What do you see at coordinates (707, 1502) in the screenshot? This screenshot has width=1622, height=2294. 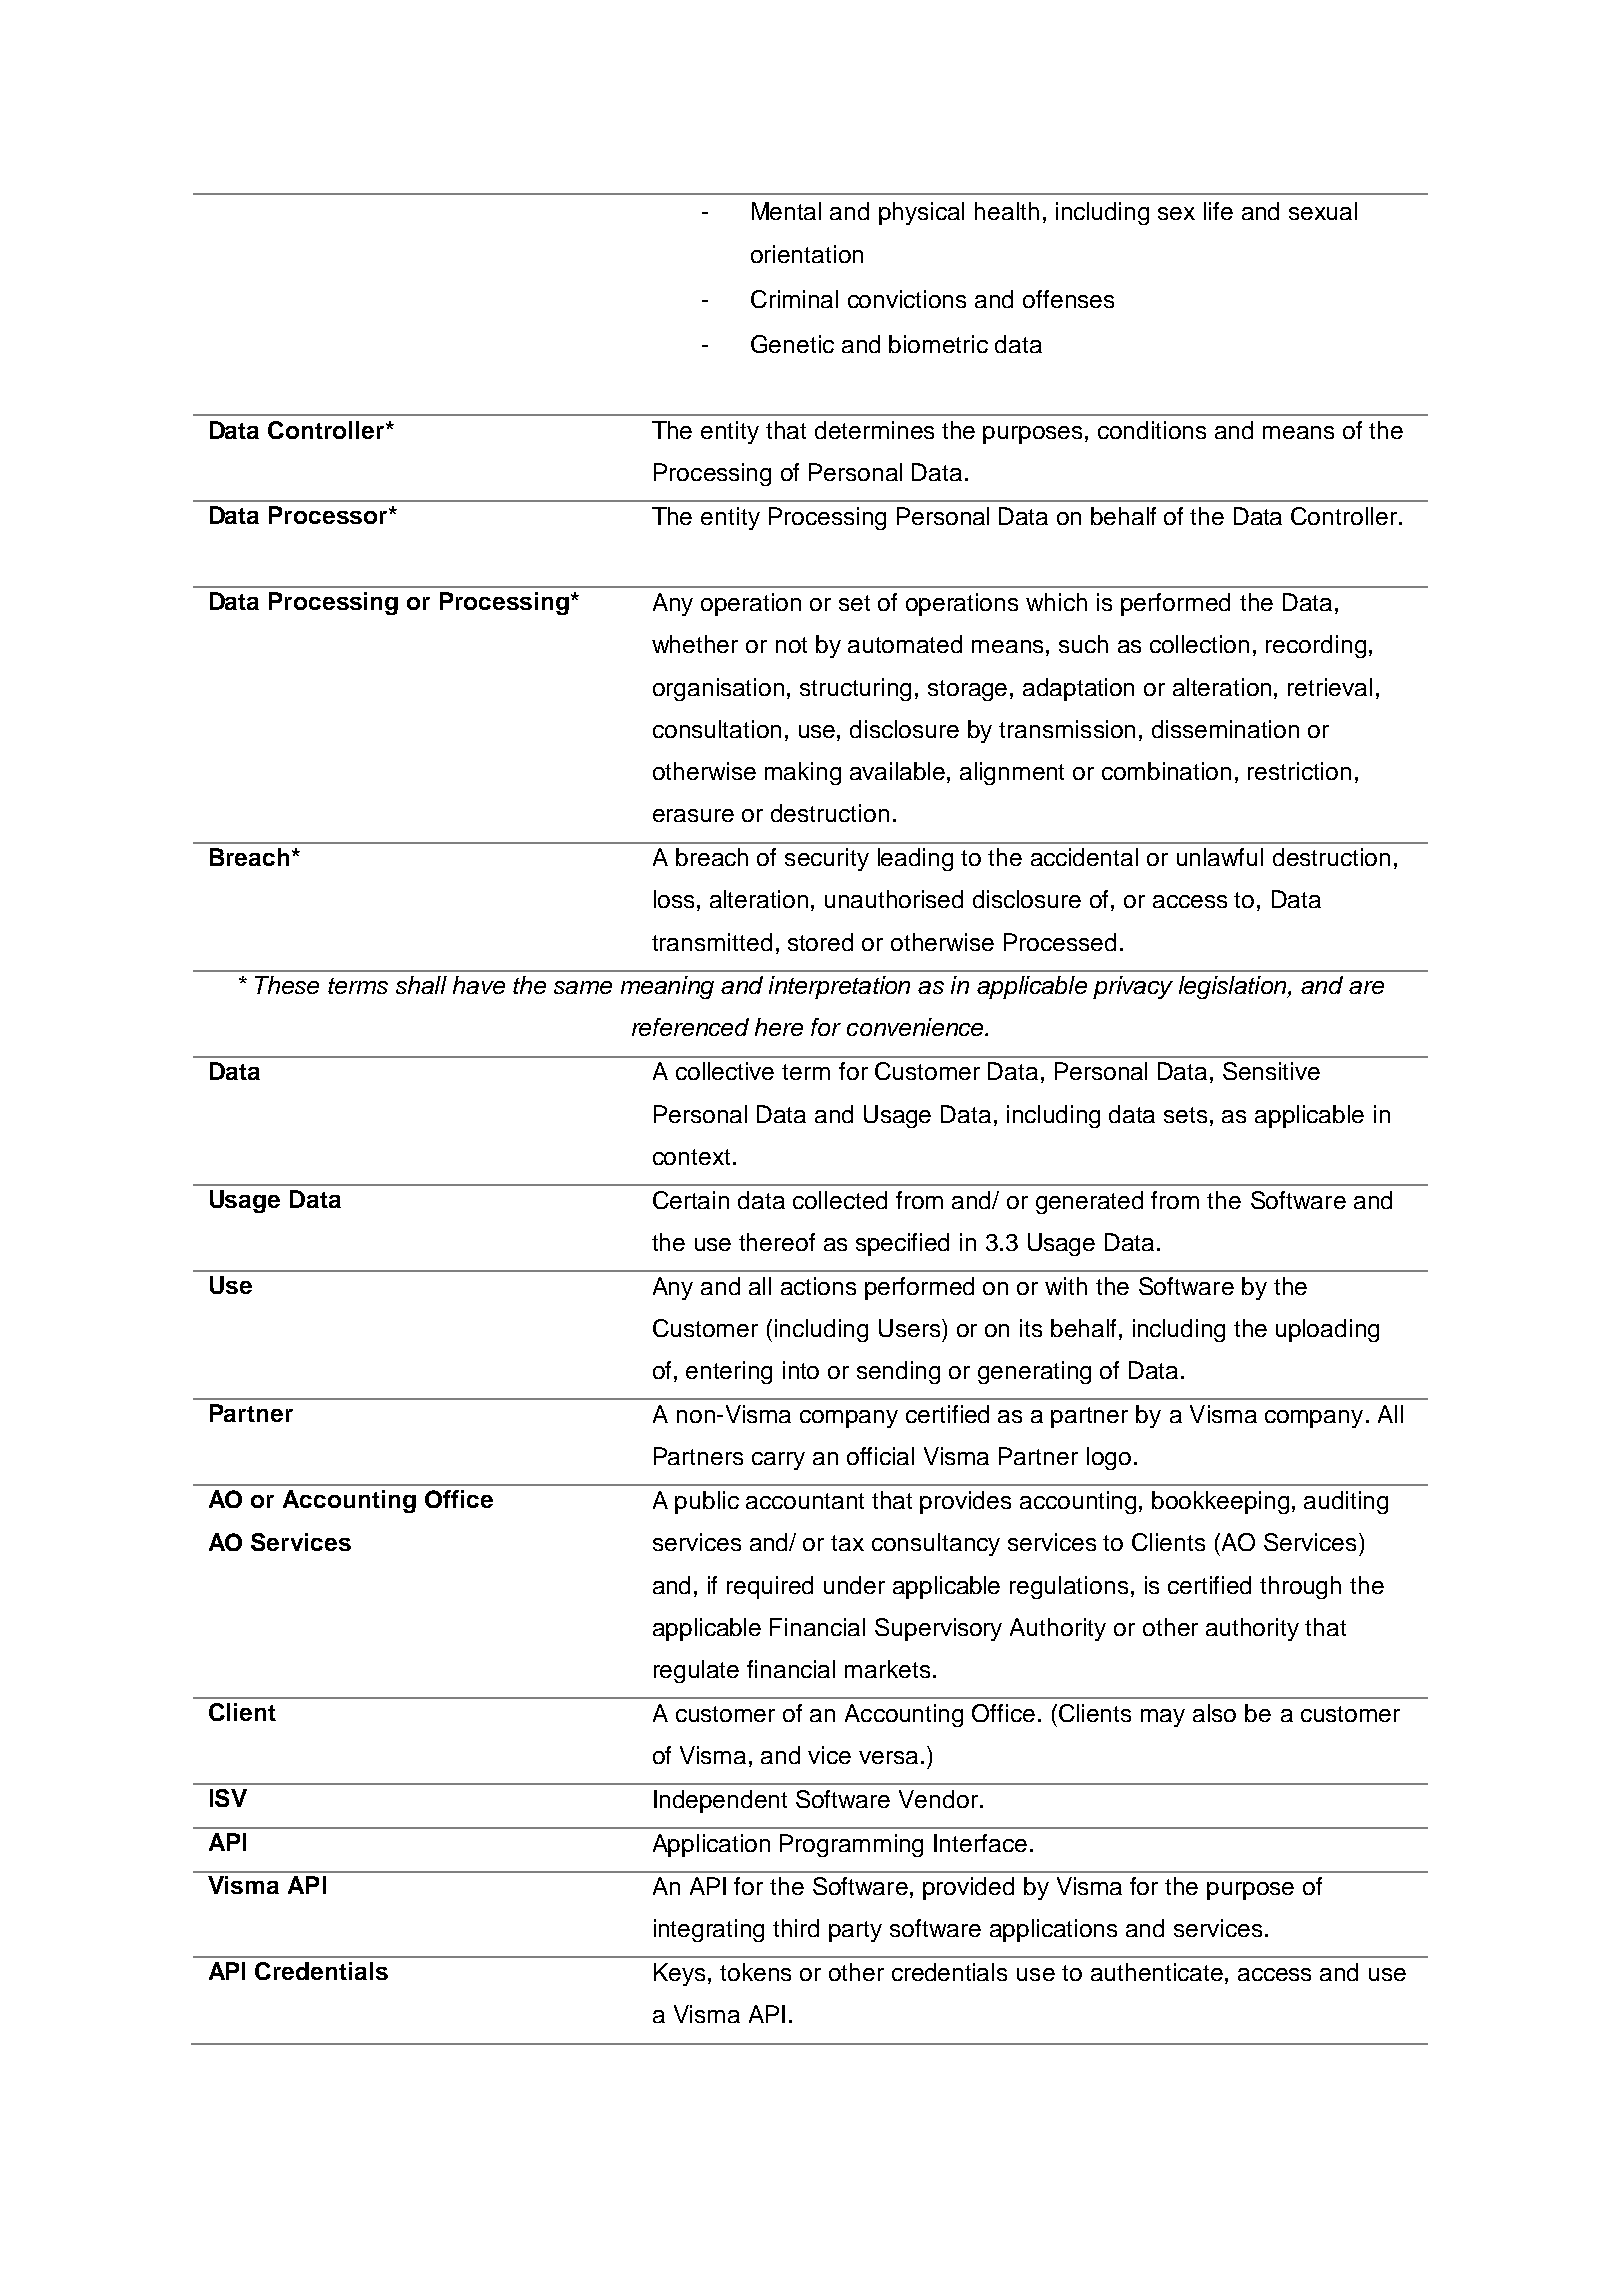 I see `public` at bounding box center [707, 1502].
